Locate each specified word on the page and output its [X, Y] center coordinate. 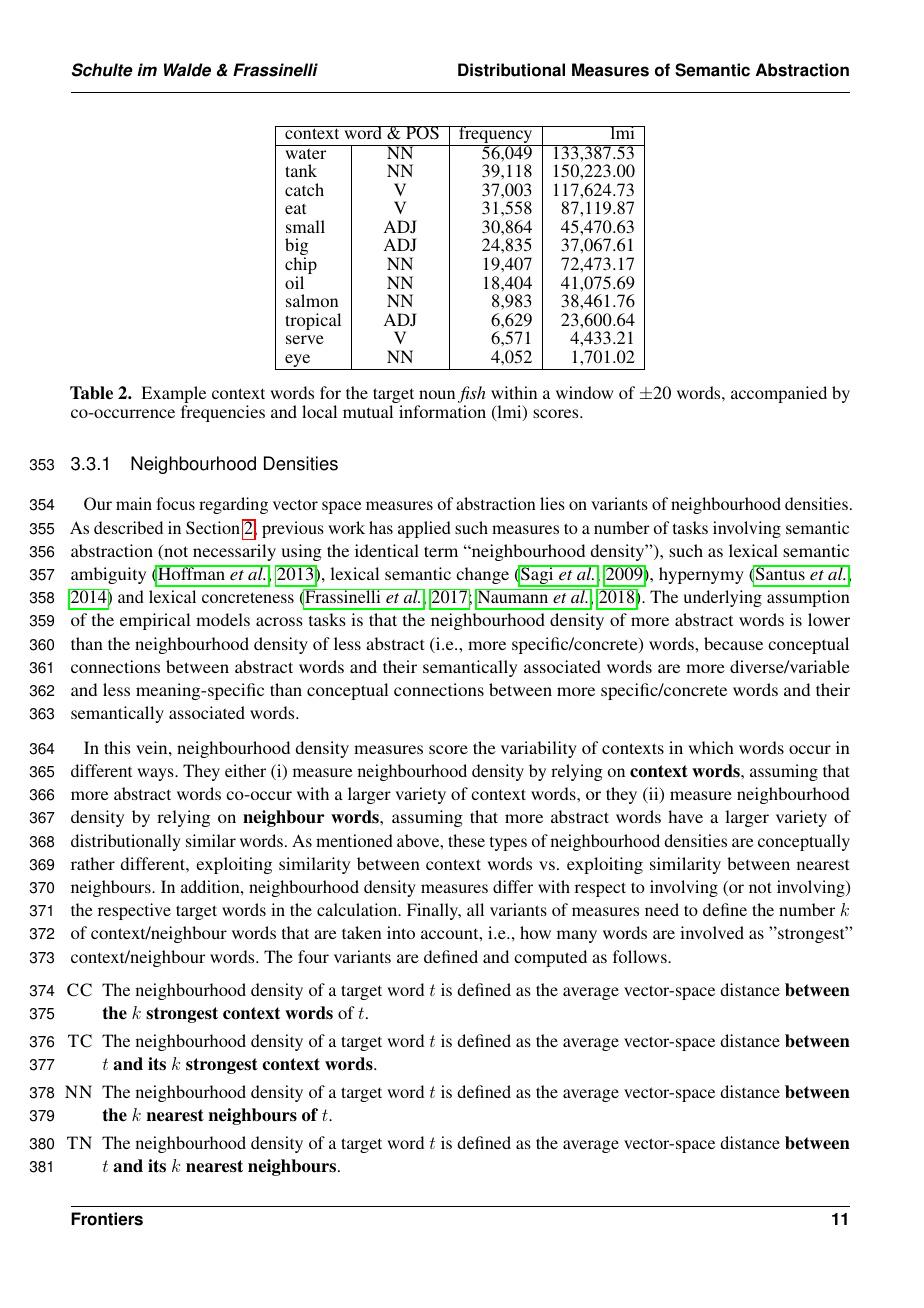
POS [422, 133]
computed [550, 958]
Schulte [102, 70]
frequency [496, 136]
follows [641, 956]
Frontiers [107, 1219]
